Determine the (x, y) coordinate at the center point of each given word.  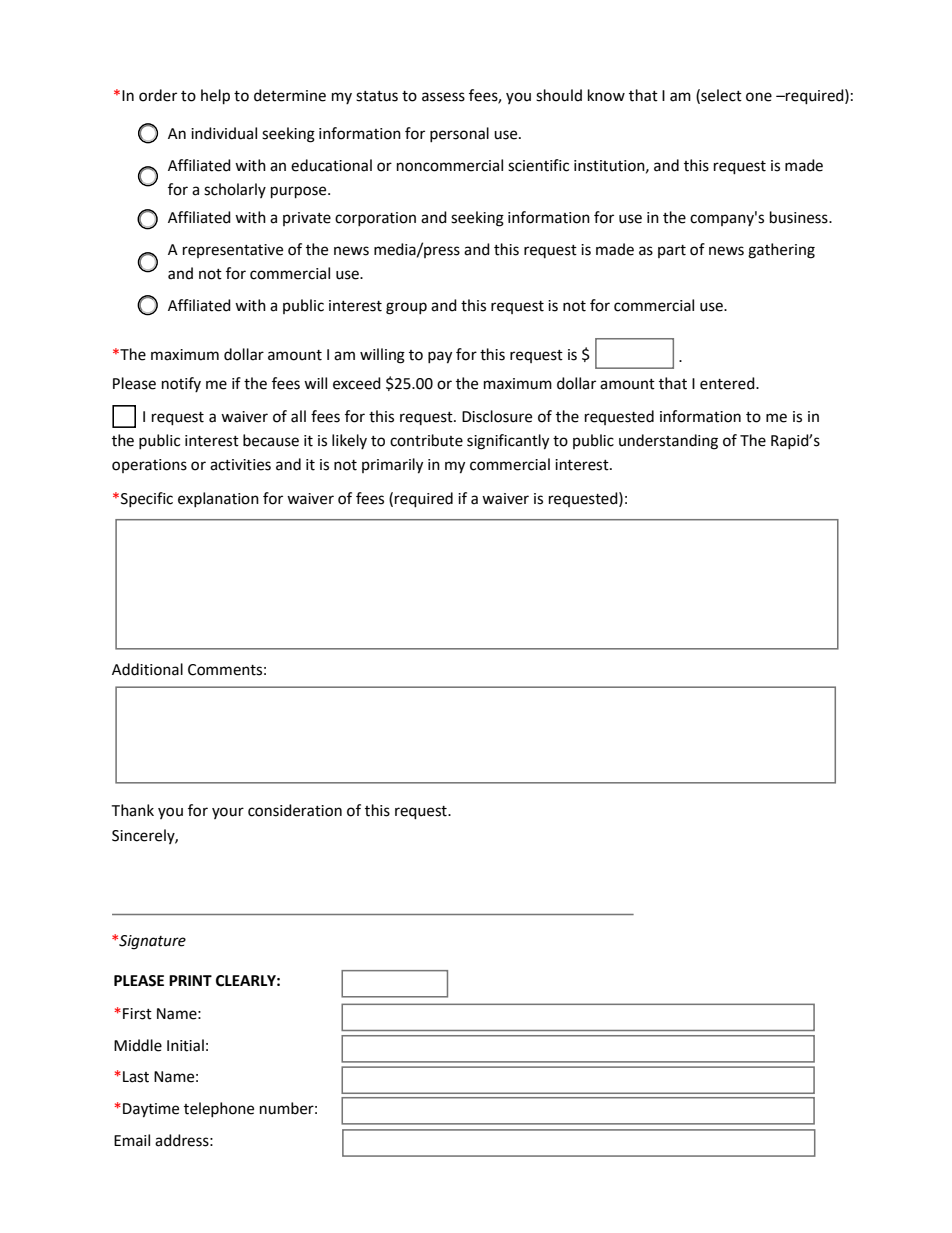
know (606, 95)
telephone (219, 1109)
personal (459, 134)
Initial (185, 1045)
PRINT (190, 980)
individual (224, 133)
